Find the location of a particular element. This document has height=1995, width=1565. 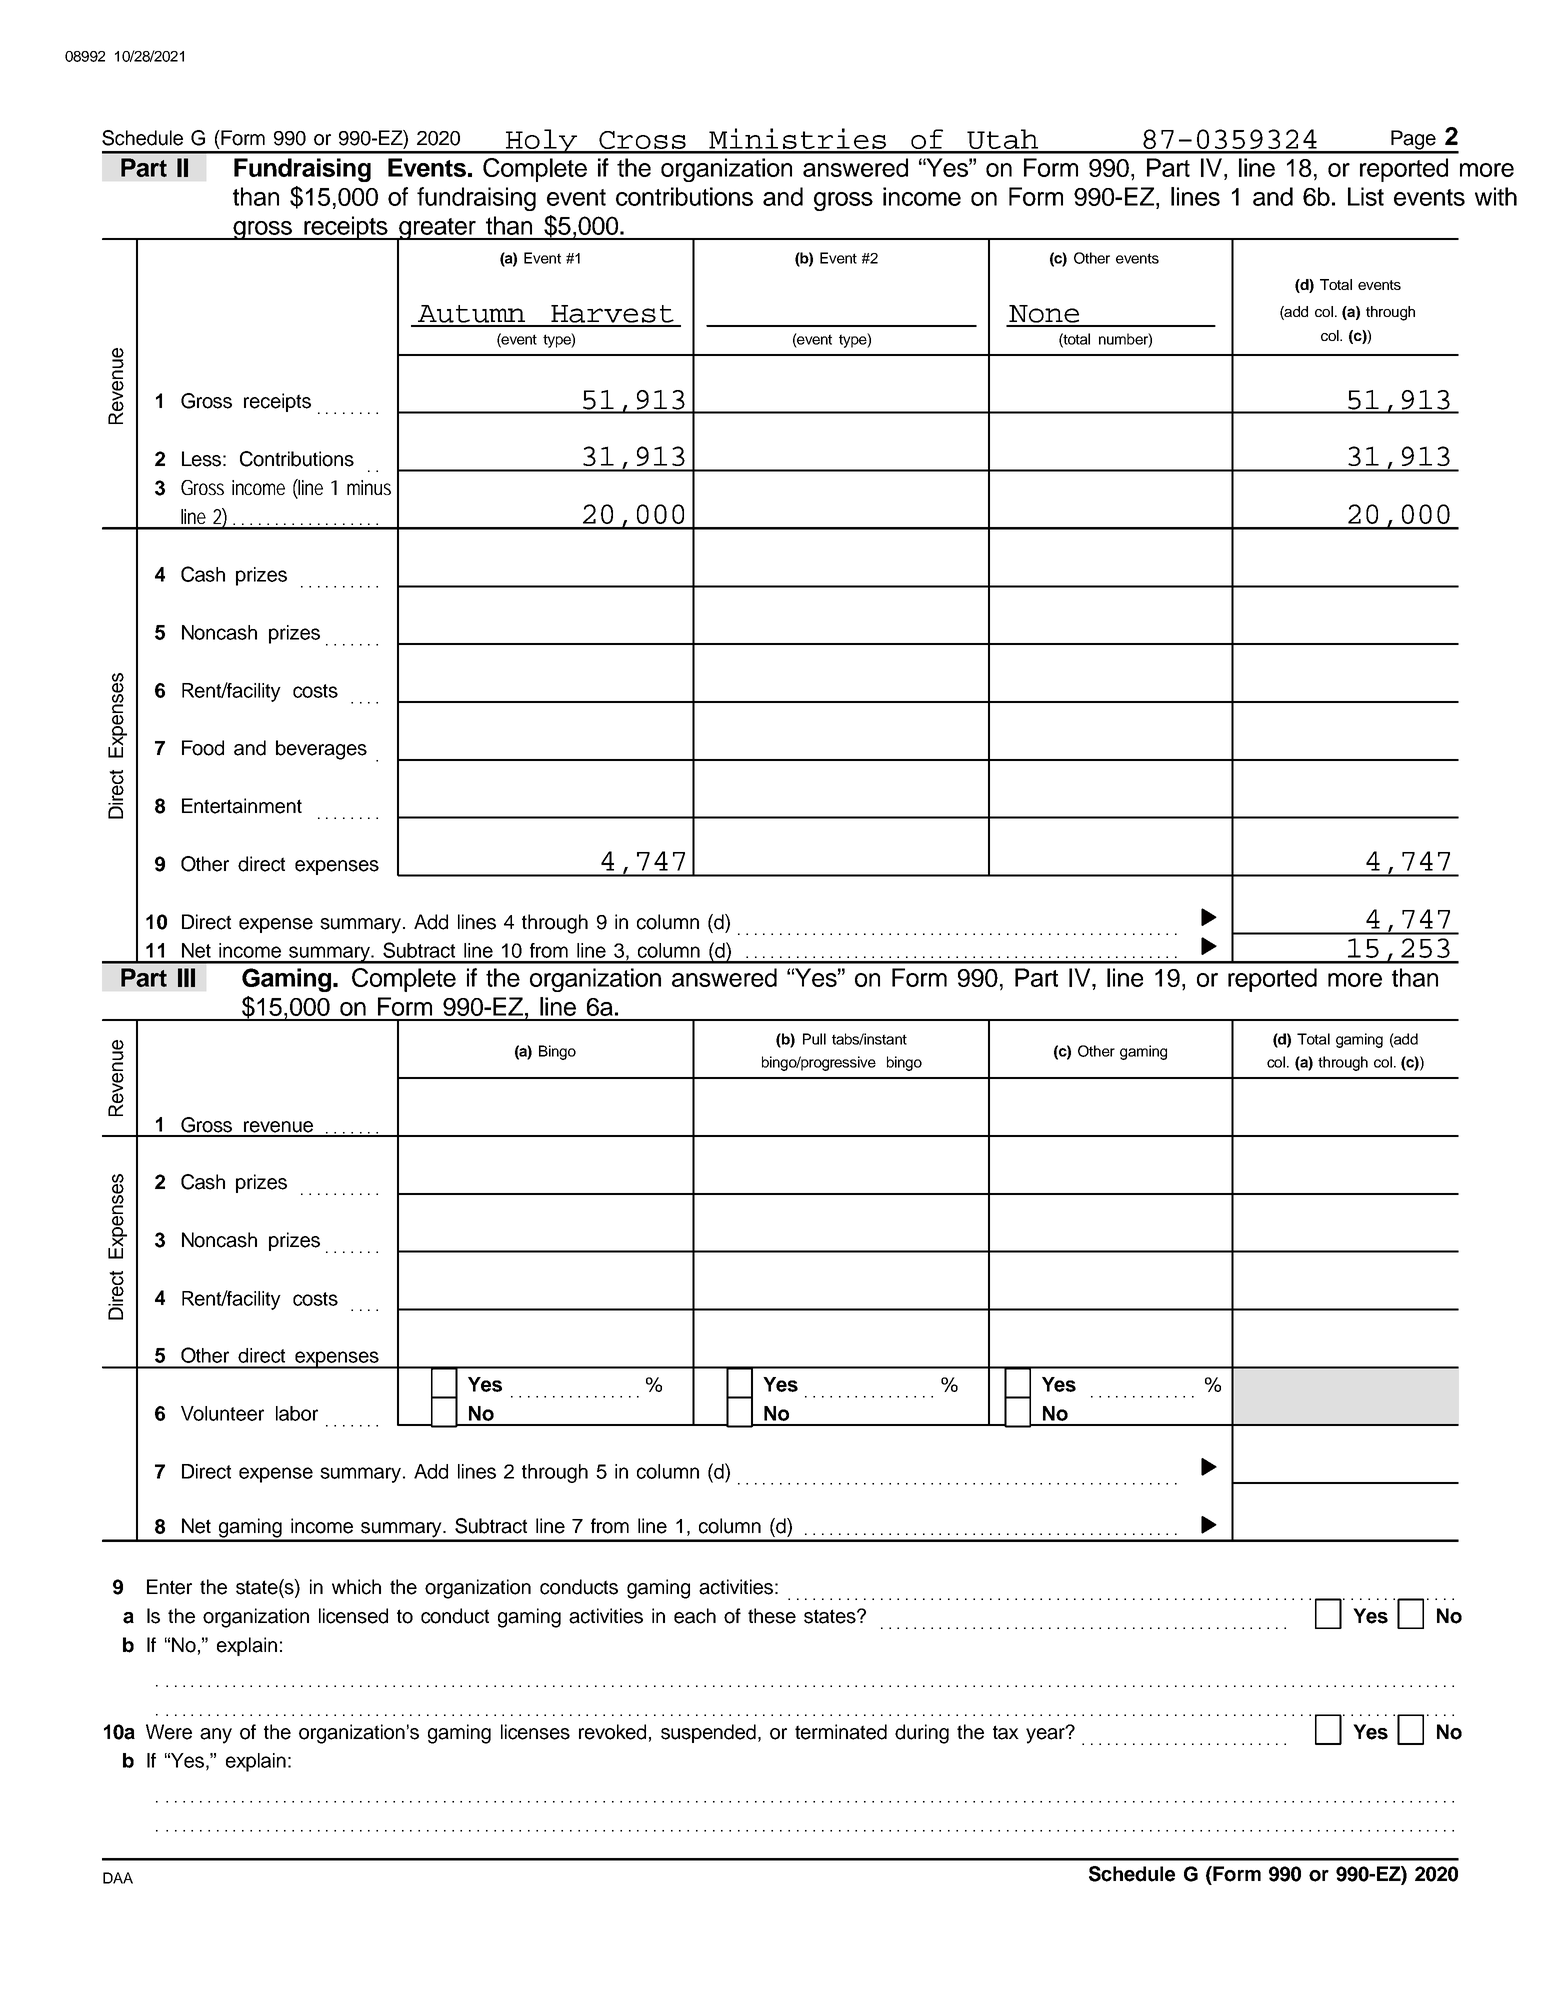

Pull is located at coordinates (814, 1039).
